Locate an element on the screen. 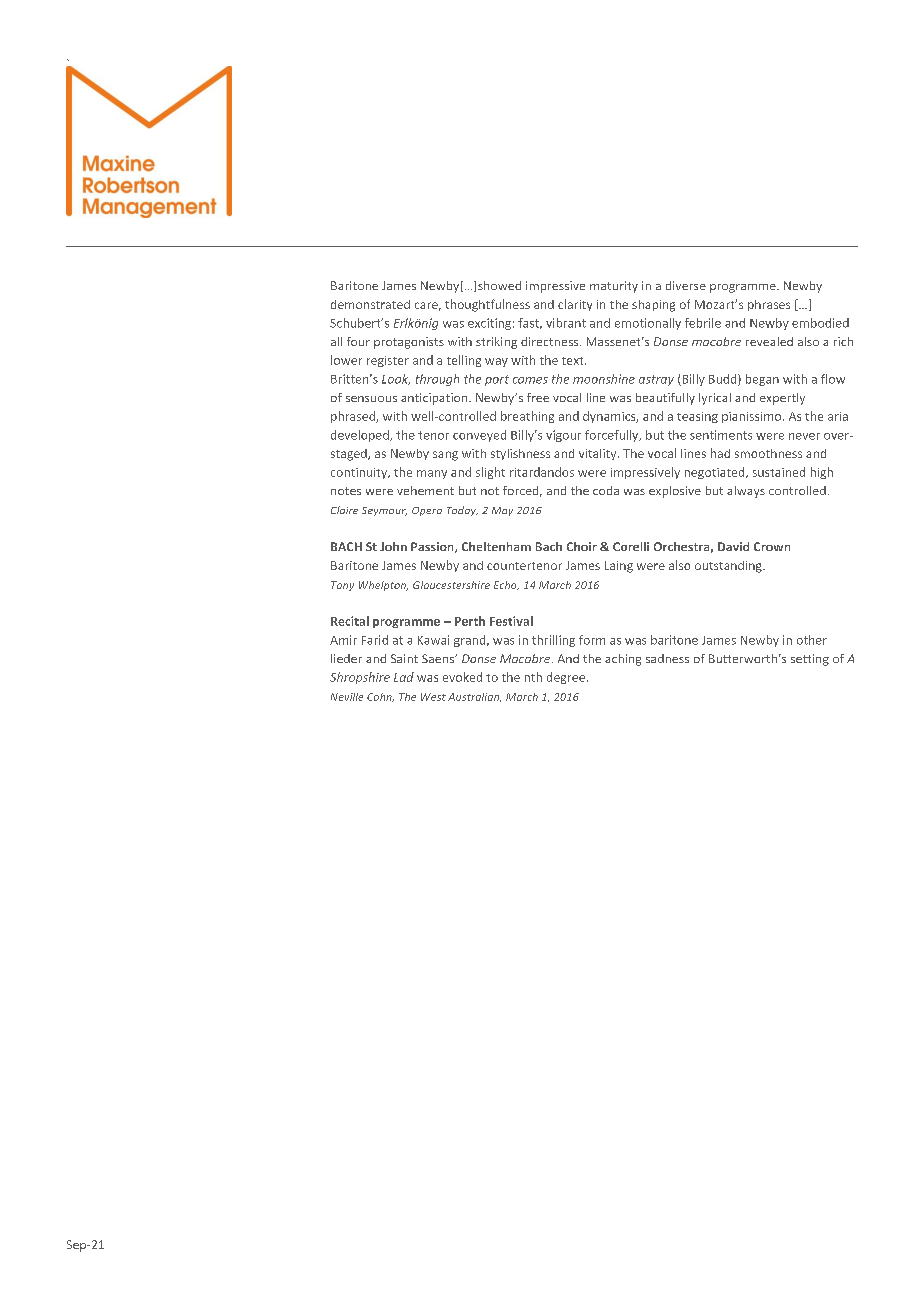 This screenshot has width=924, height=1308. Lad is located at coordinates (404, 677).
